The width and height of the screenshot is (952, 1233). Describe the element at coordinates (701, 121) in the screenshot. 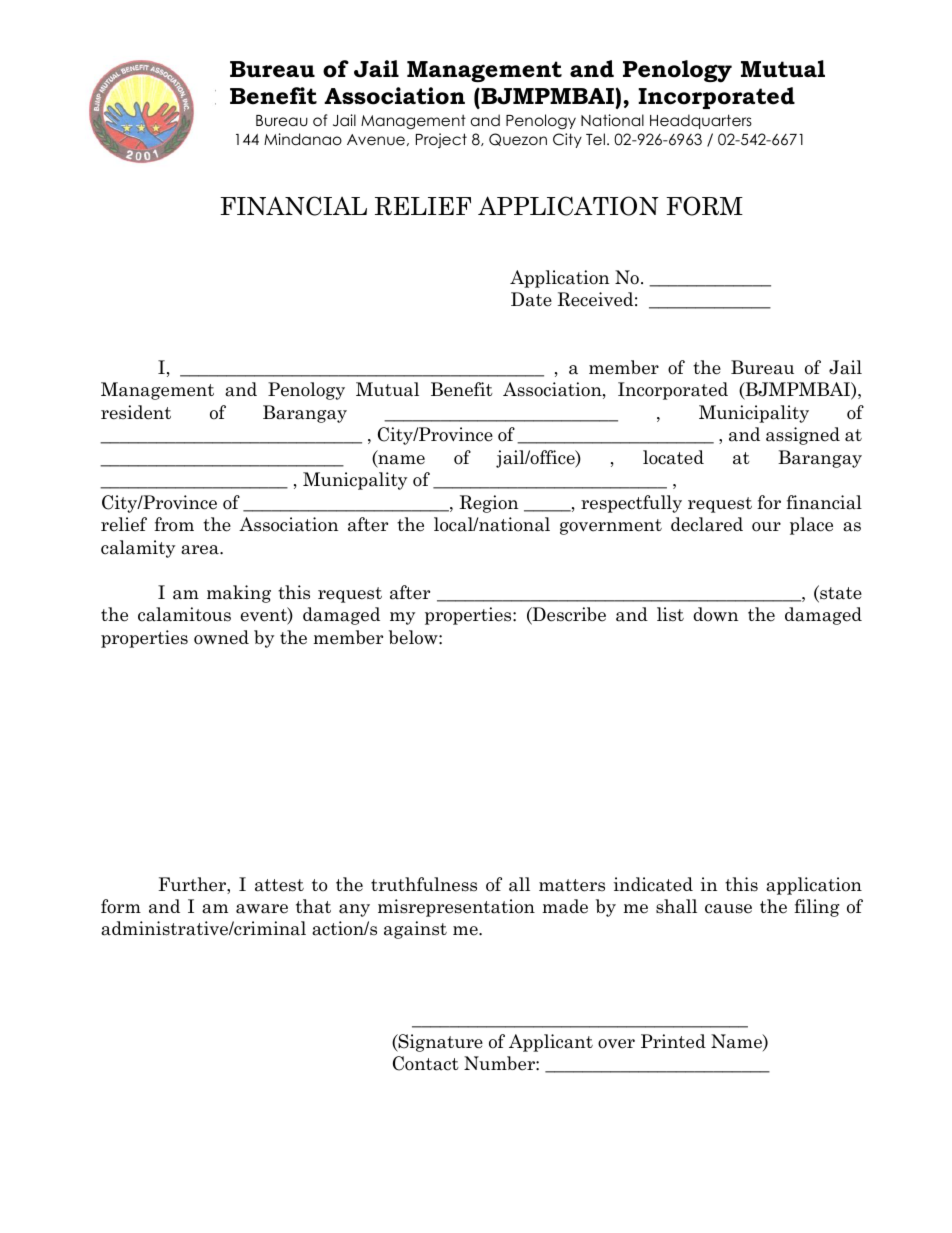

I see `Headquarters` at that location.
